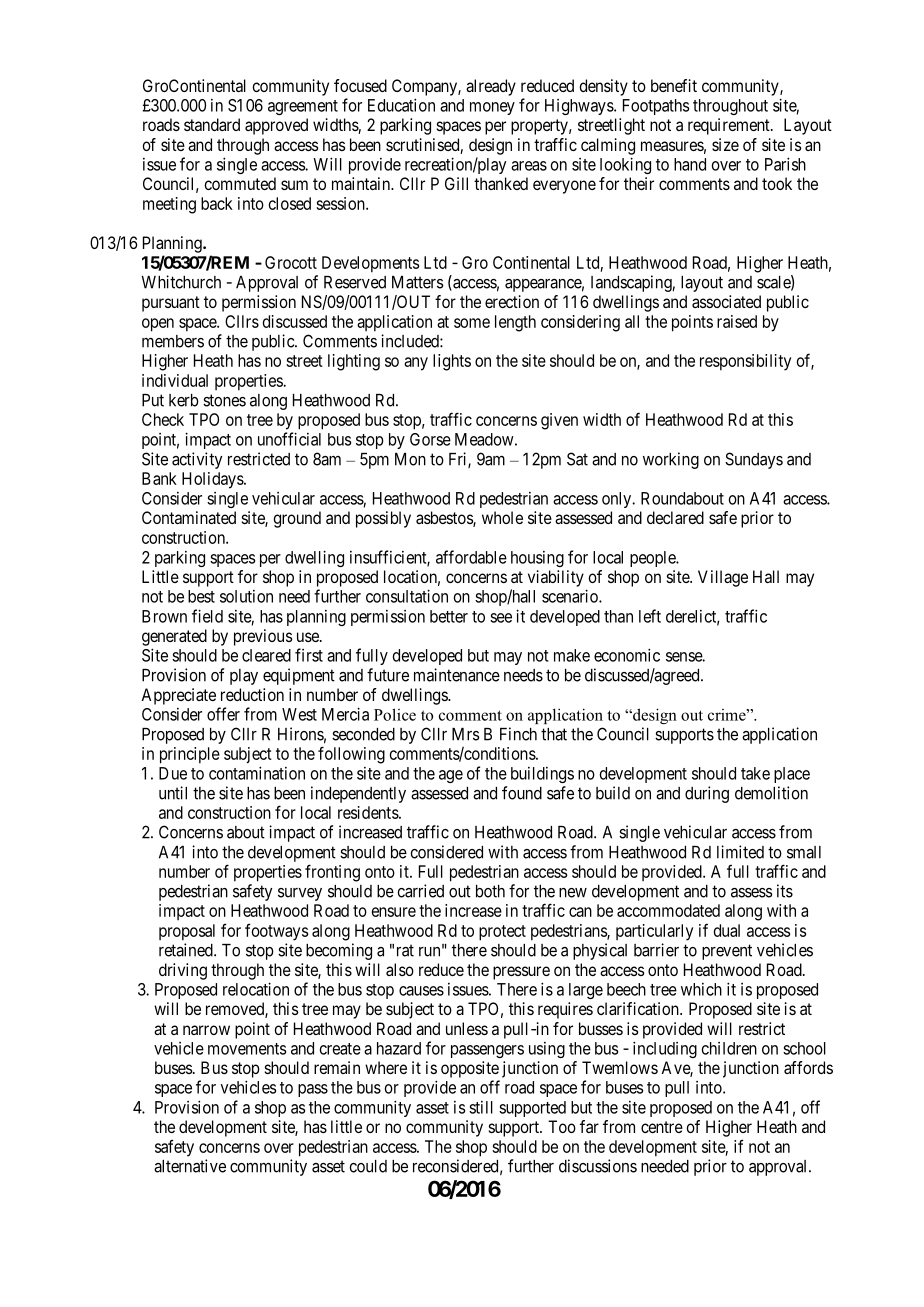 Image resolution: width=924 pixels, height=1307 pixels. What do you see at coordinates (522, 793) in the page?
I see `found` at bounding box center [522, 793].
